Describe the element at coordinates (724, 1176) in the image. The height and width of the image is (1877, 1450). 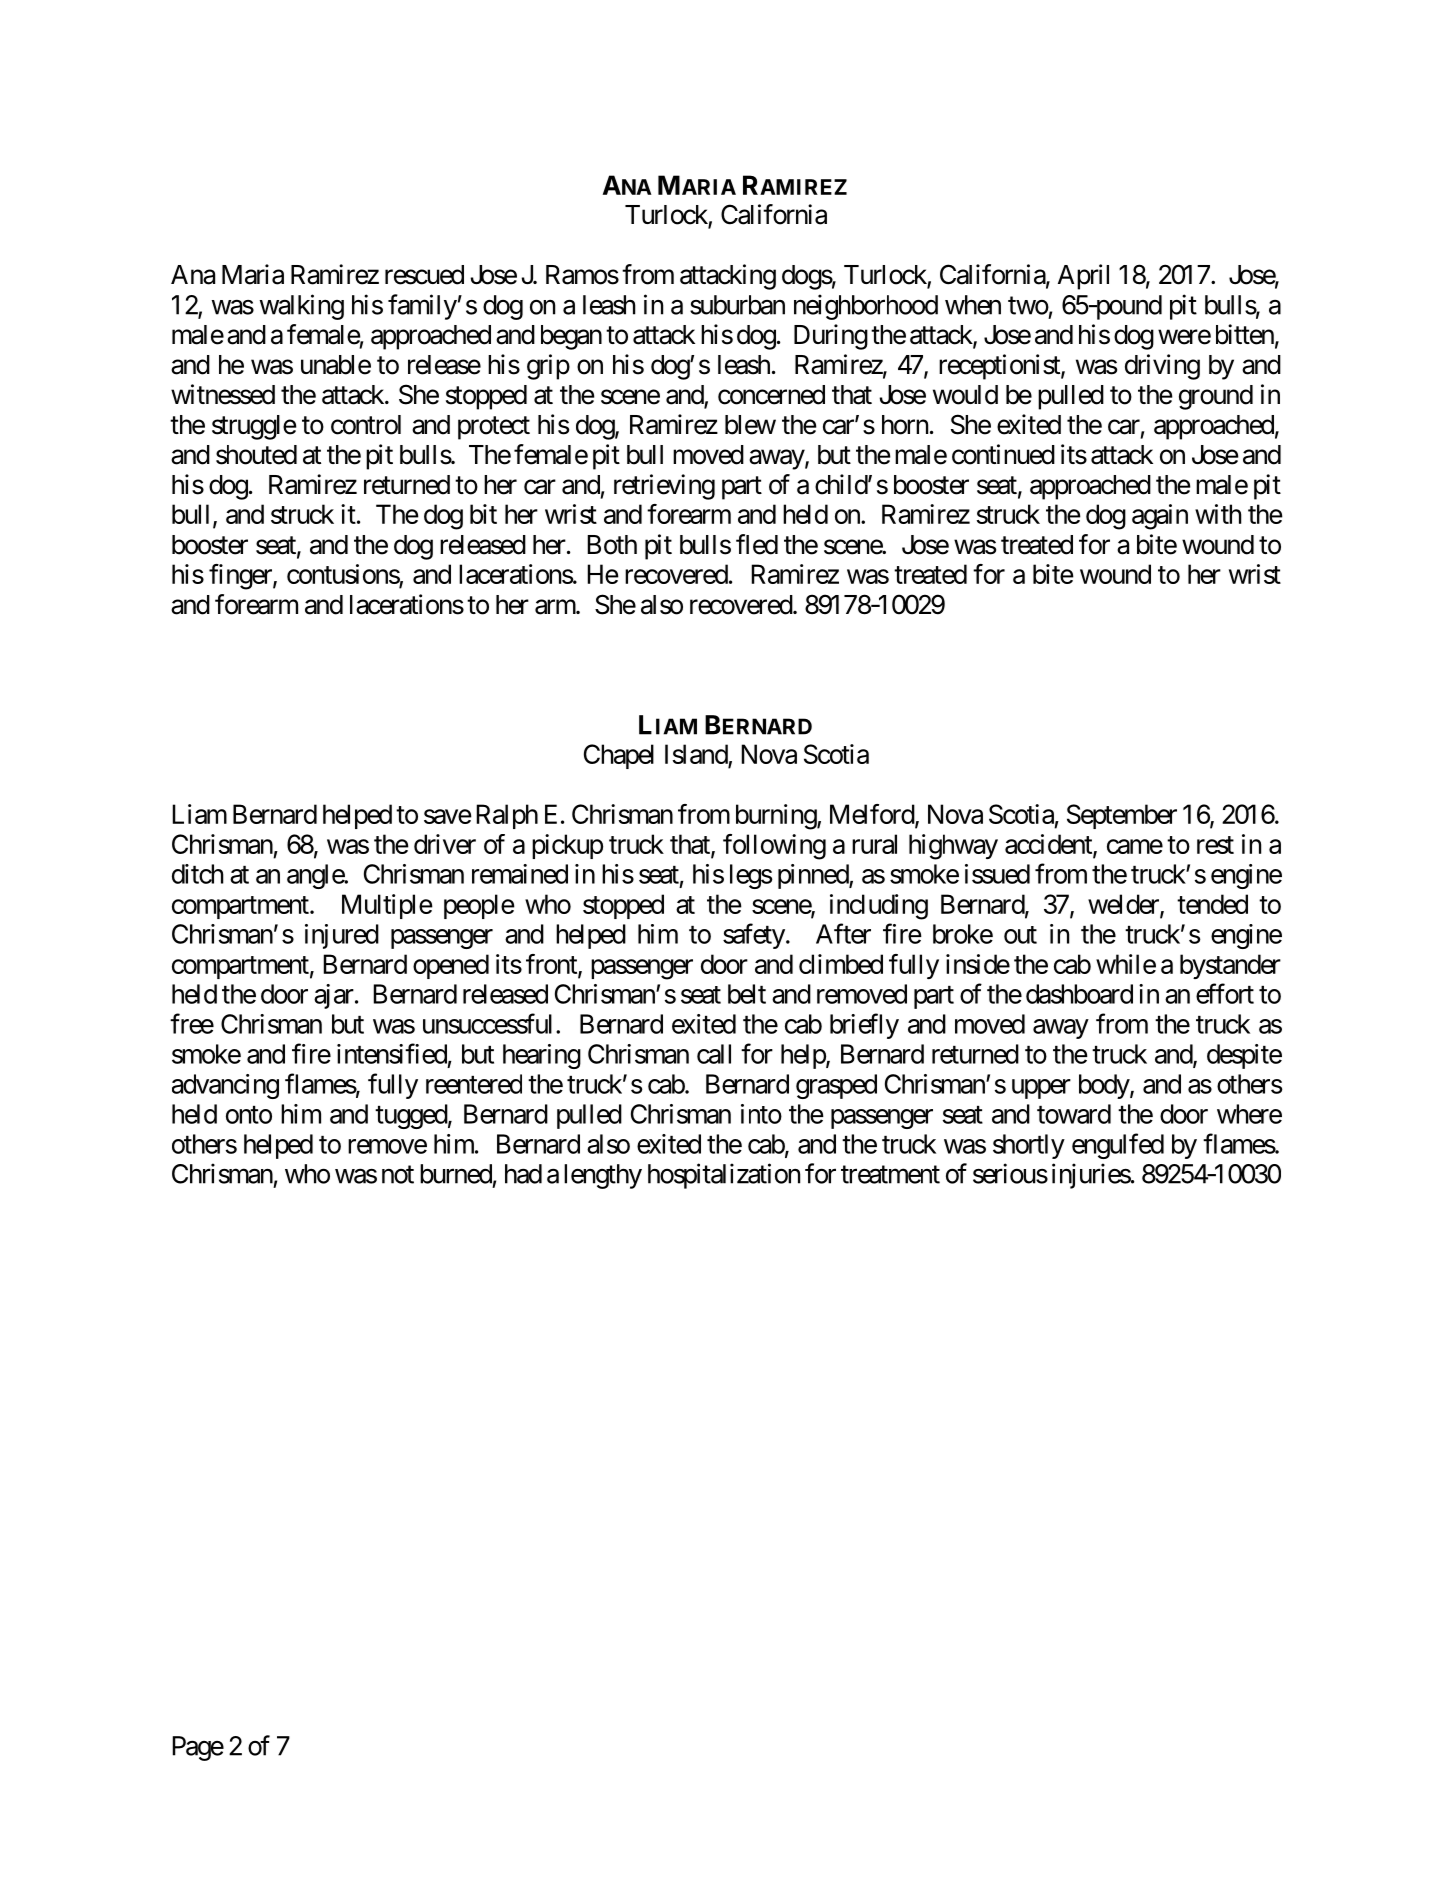
I see `hospitalization` at that location.
